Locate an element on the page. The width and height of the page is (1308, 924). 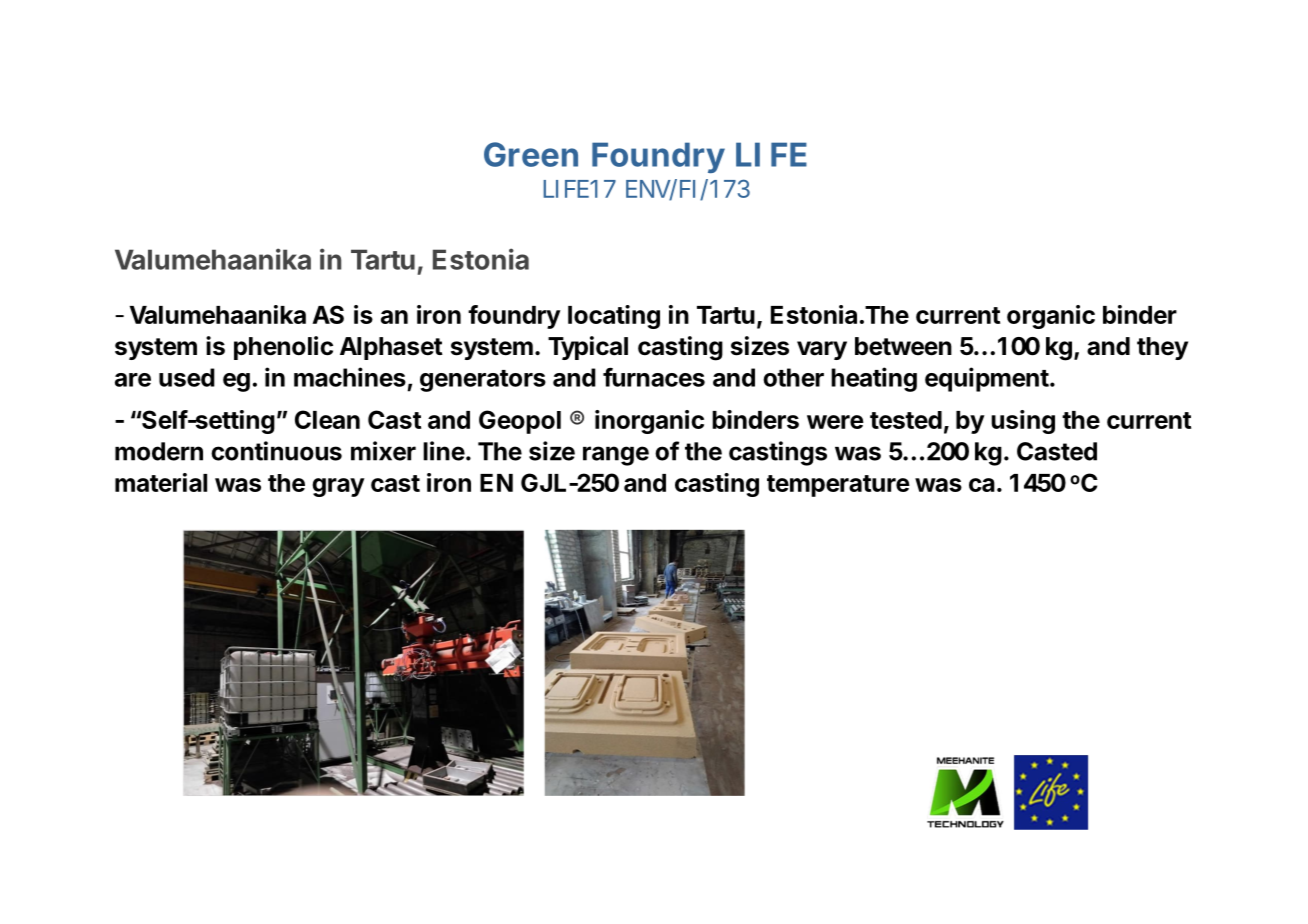
locating is located at coordinates (614, 317).
